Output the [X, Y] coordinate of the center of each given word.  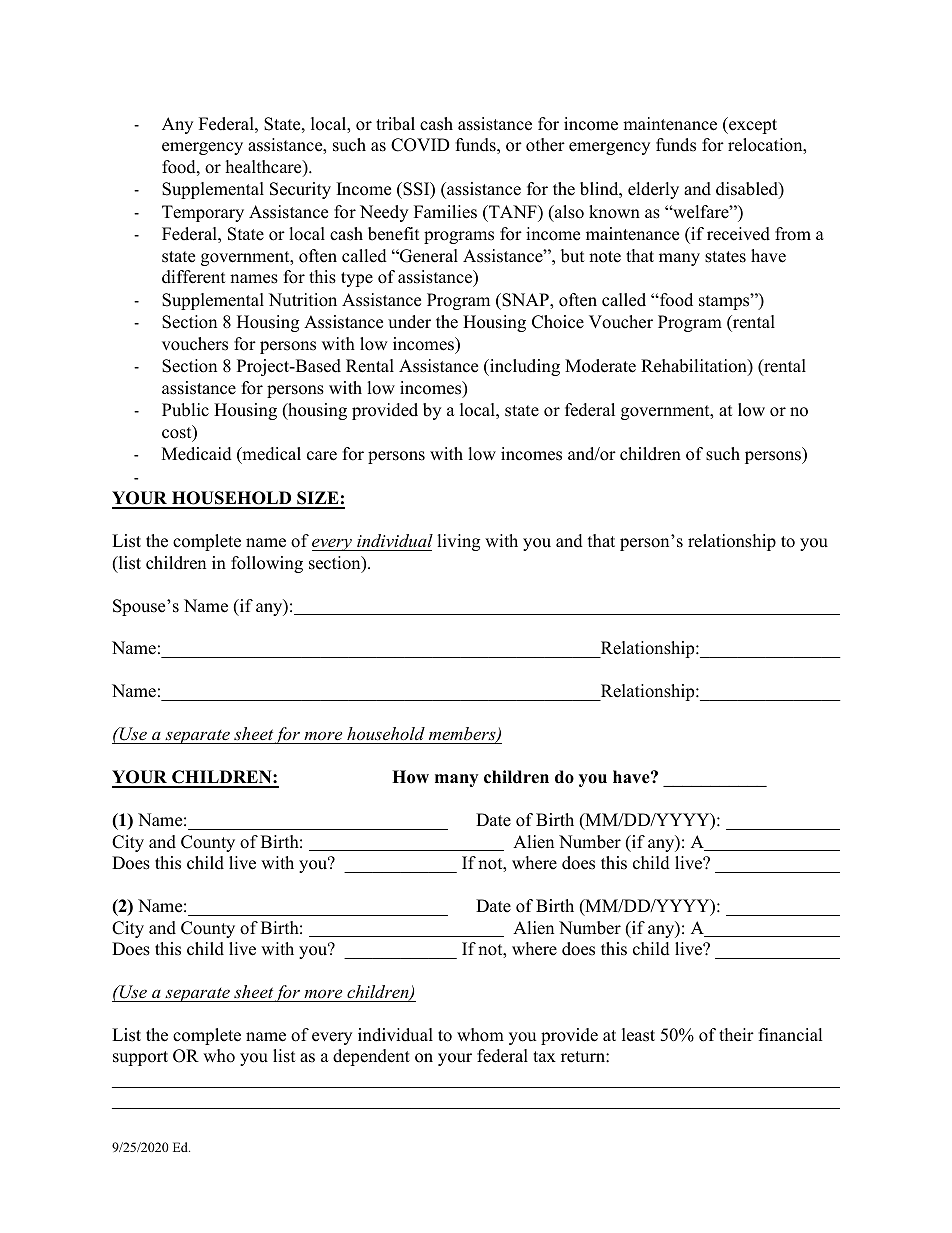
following [267, 564]
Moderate [600, 366]
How [410, 777]
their [736, 1035]
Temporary [203, 213]
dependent [371, 1057]
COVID [420, 145]
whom [480, 1035]
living [458, 542]
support [140, 1058]
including [524, 367]
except [752, 125]
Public [185, 410]
